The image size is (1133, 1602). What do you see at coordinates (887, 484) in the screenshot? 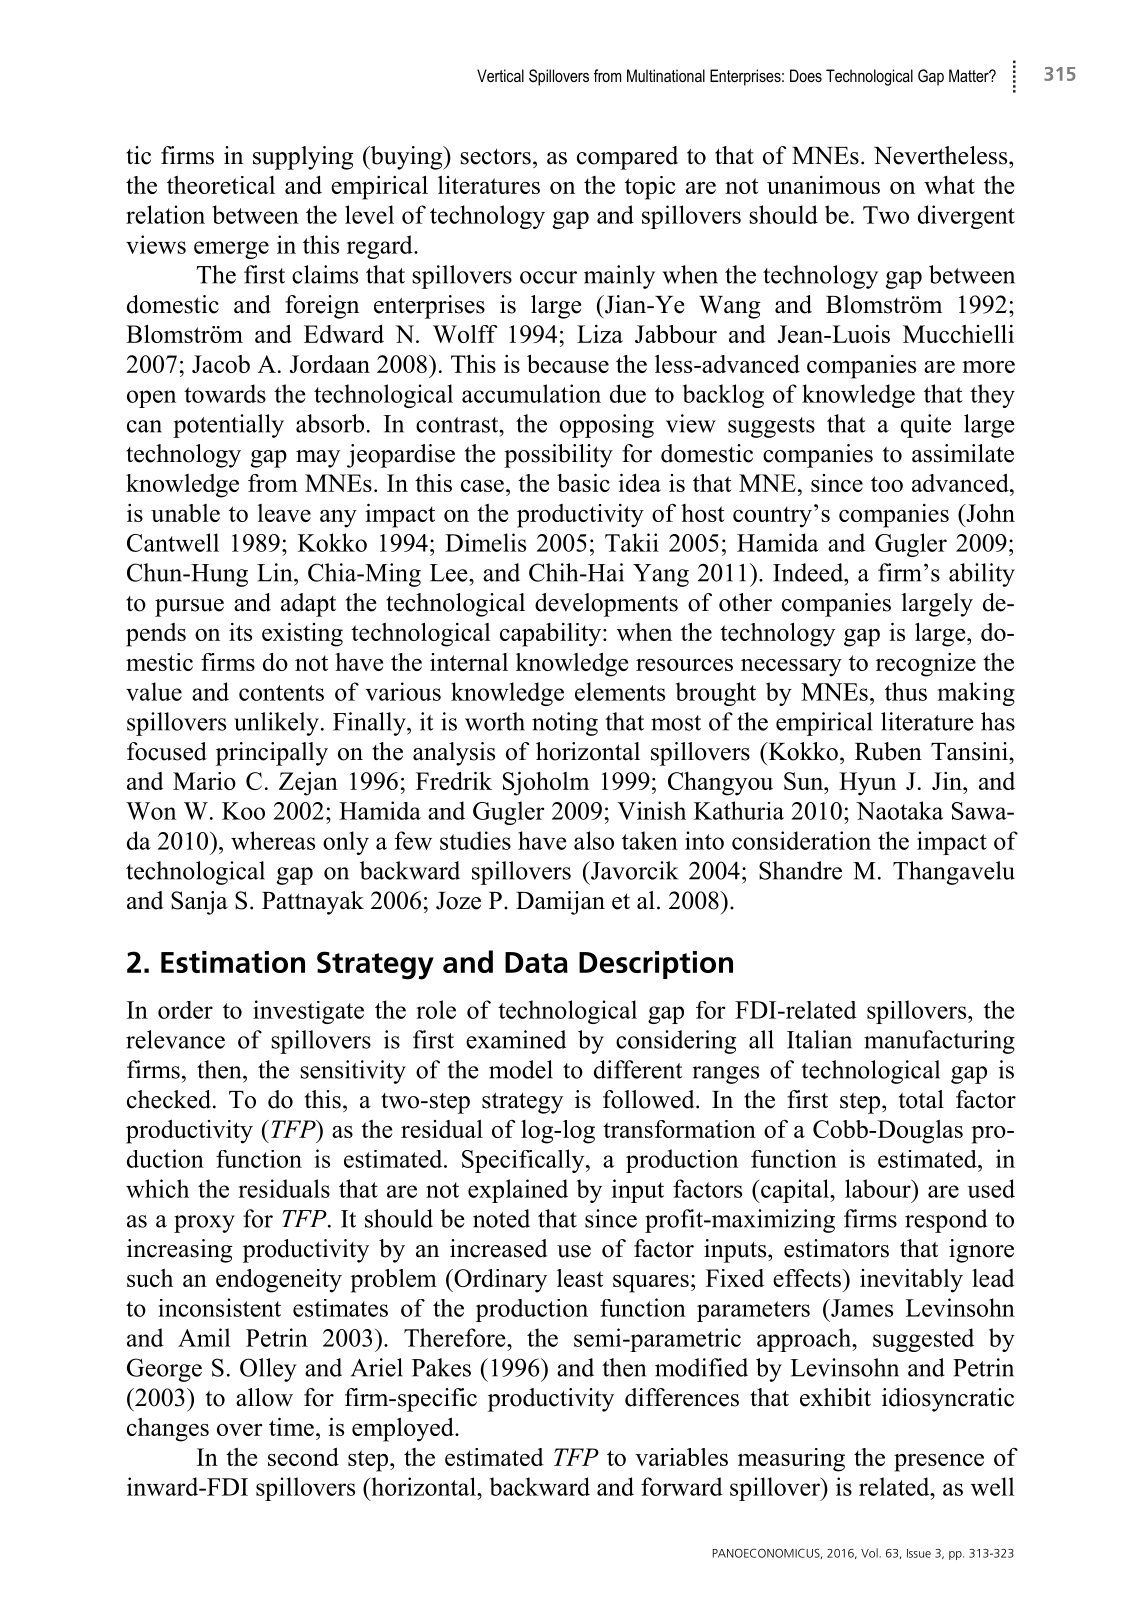
I see `too` at bounding box center [887, 484].
